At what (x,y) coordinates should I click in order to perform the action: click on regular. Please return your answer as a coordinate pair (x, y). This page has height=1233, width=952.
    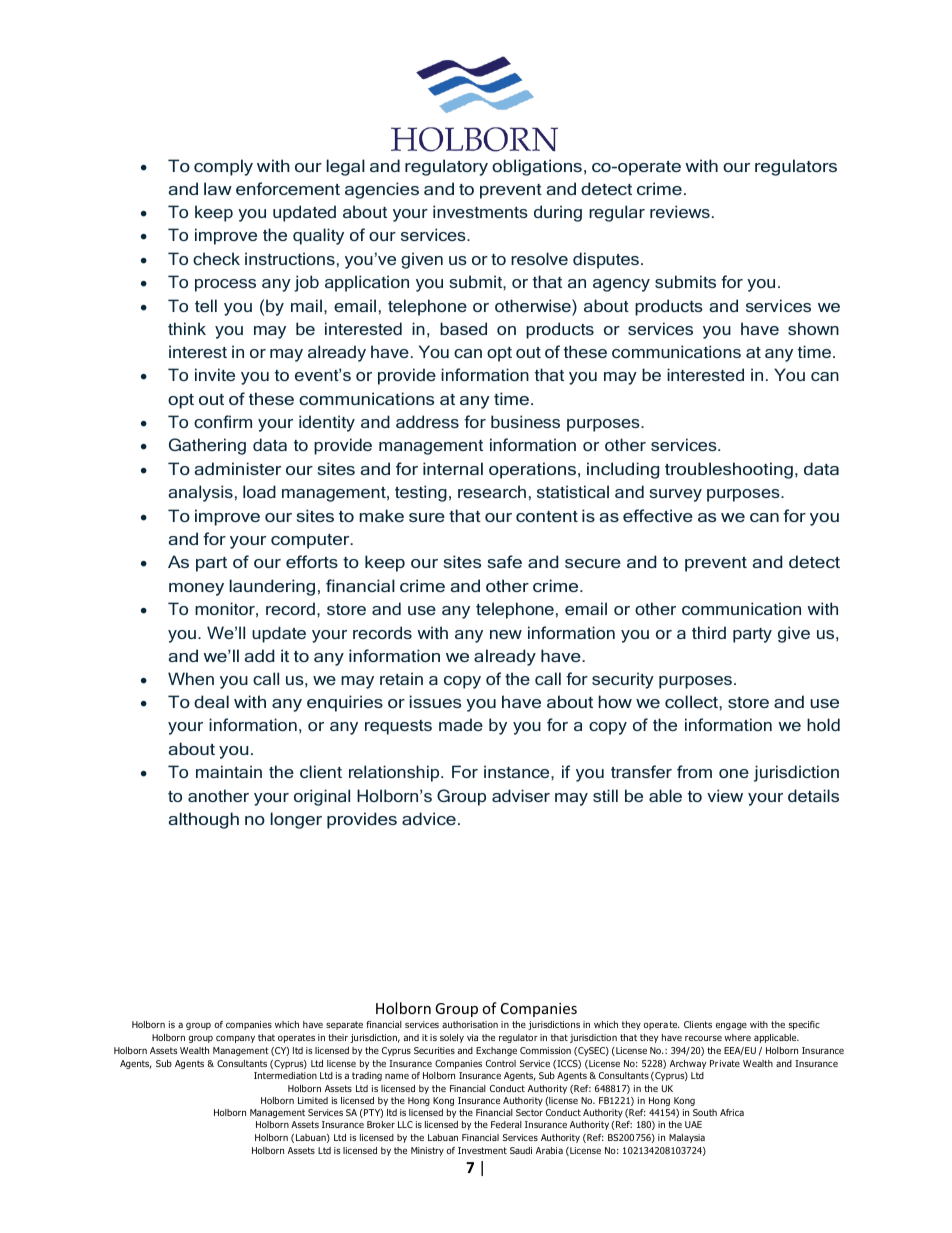
    Looking at the image, I should click on (617, 213).
